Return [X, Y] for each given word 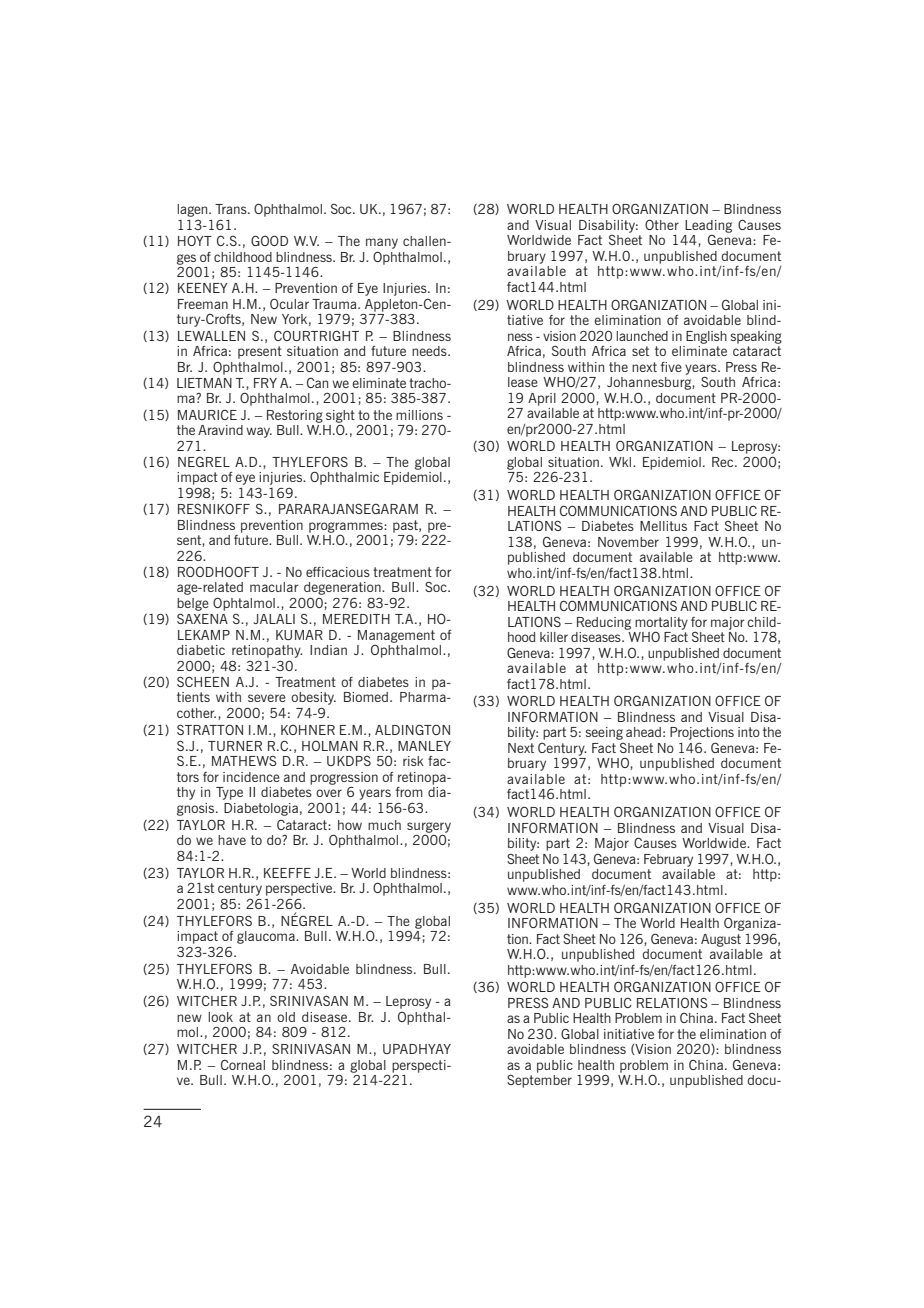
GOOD [269, 240]
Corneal [243, 1064]
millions [419, 415]
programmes [347, 528]
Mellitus [663, 526]
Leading [708, 227]
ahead [643, 732]
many [382, 243]
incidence [251, 777]
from [409, 792]
